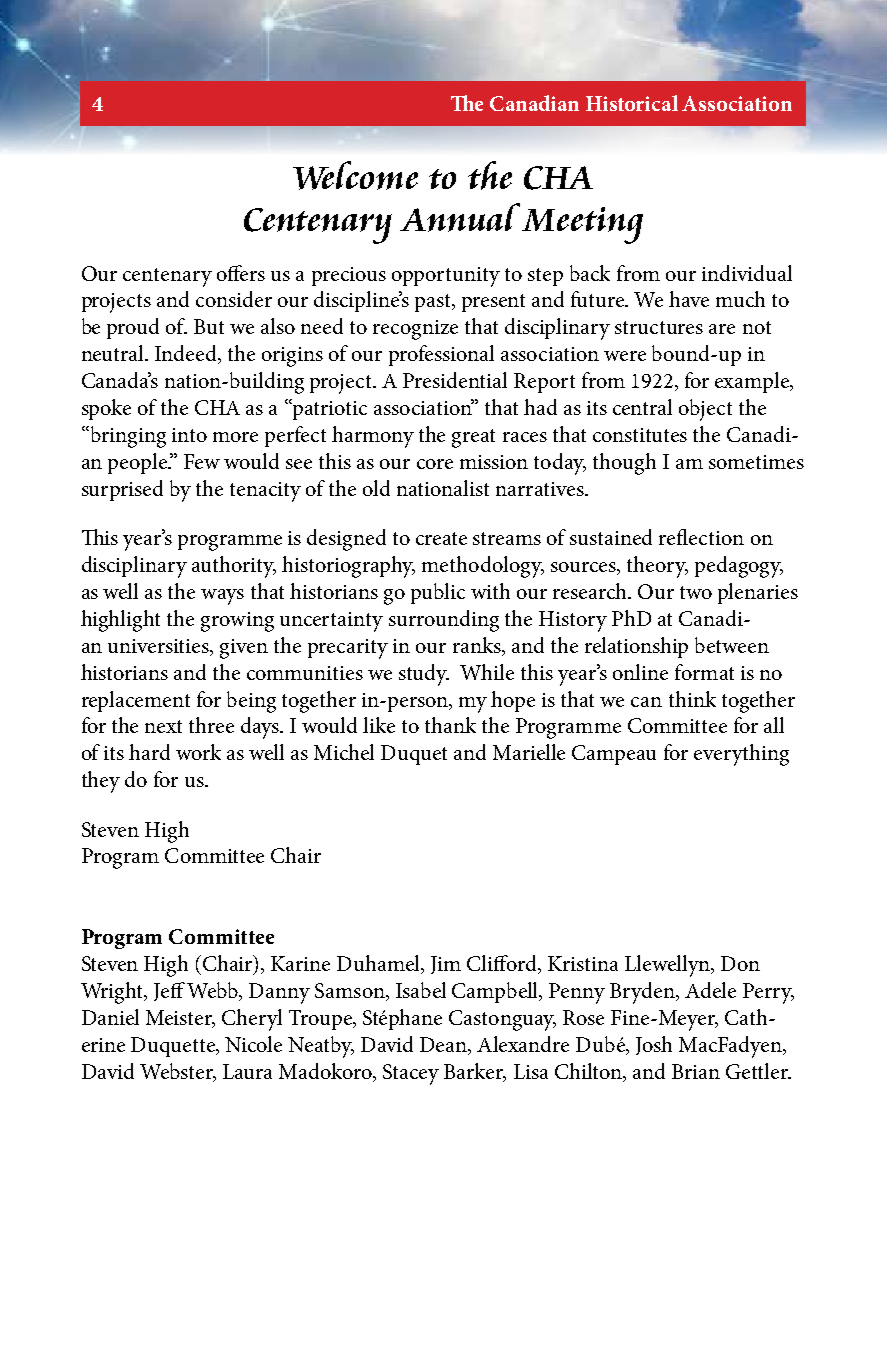 The width and height of the screenshot is (887, 1372). Describe the element at coordinates (461, 217) in the screenshot. I see `Annual` at that location.
